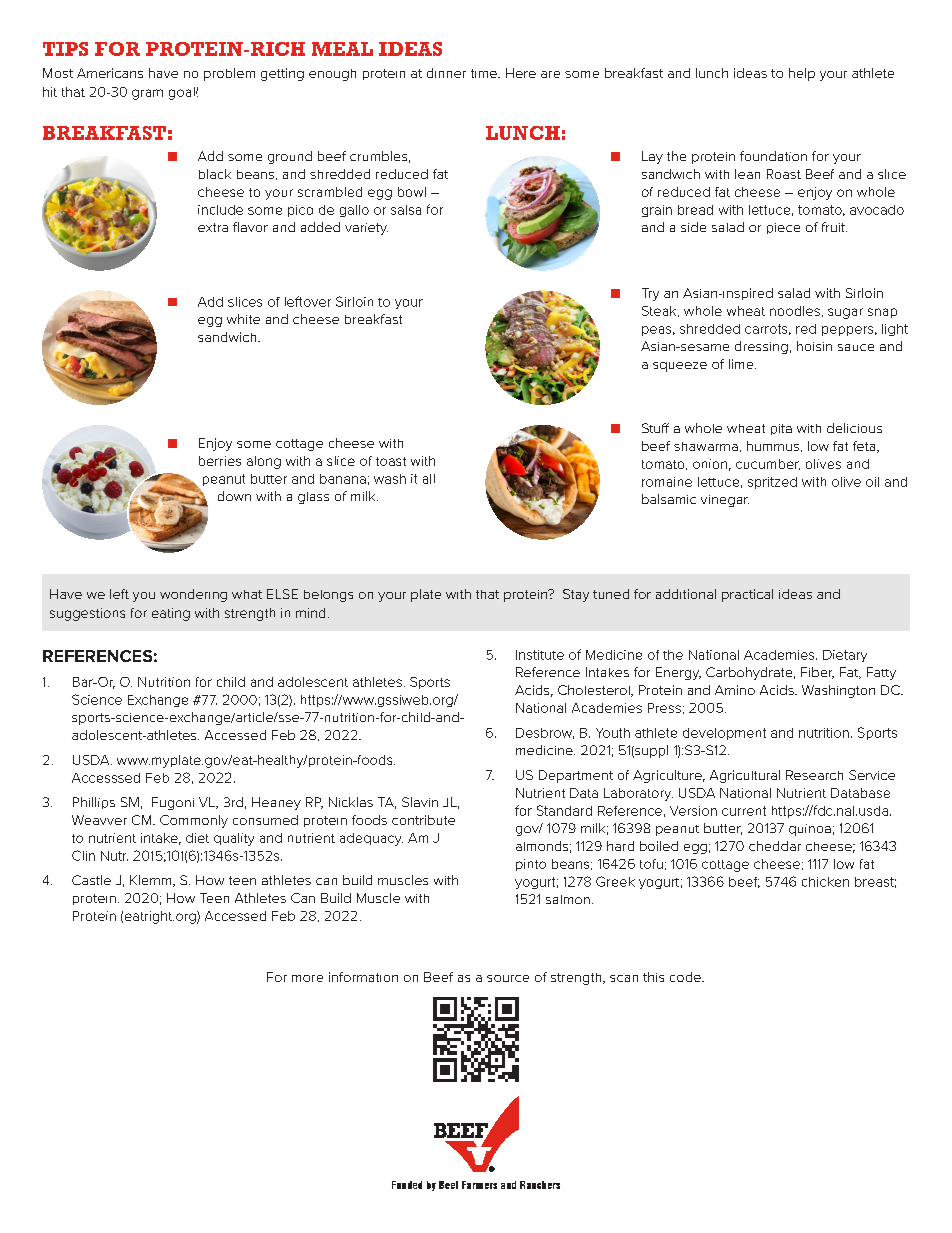 Image resolution: width=952 pixels, height=1233 pixels. Describe the element at coordinates (576, 776) in the page. I see `Department` at that location.
